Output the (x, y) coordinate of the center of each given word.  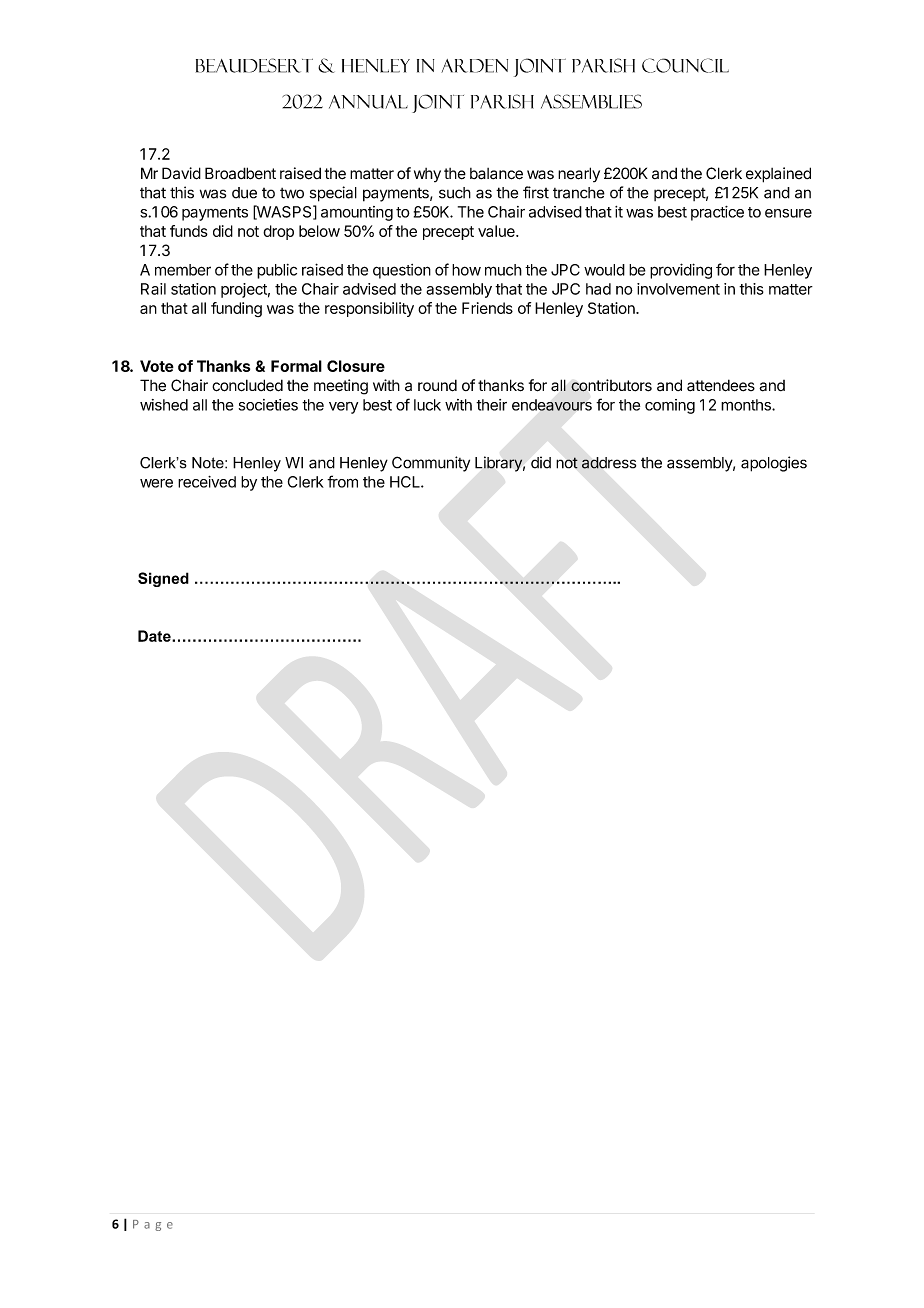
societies (268, 405)
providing (681, 271)
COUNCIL (685, 65)
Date (155, 636)
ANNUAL (368, 102)
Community (431, 464)
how (466, 270)
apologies (774, 464)
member (183, 270)
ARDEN (474, 66)
